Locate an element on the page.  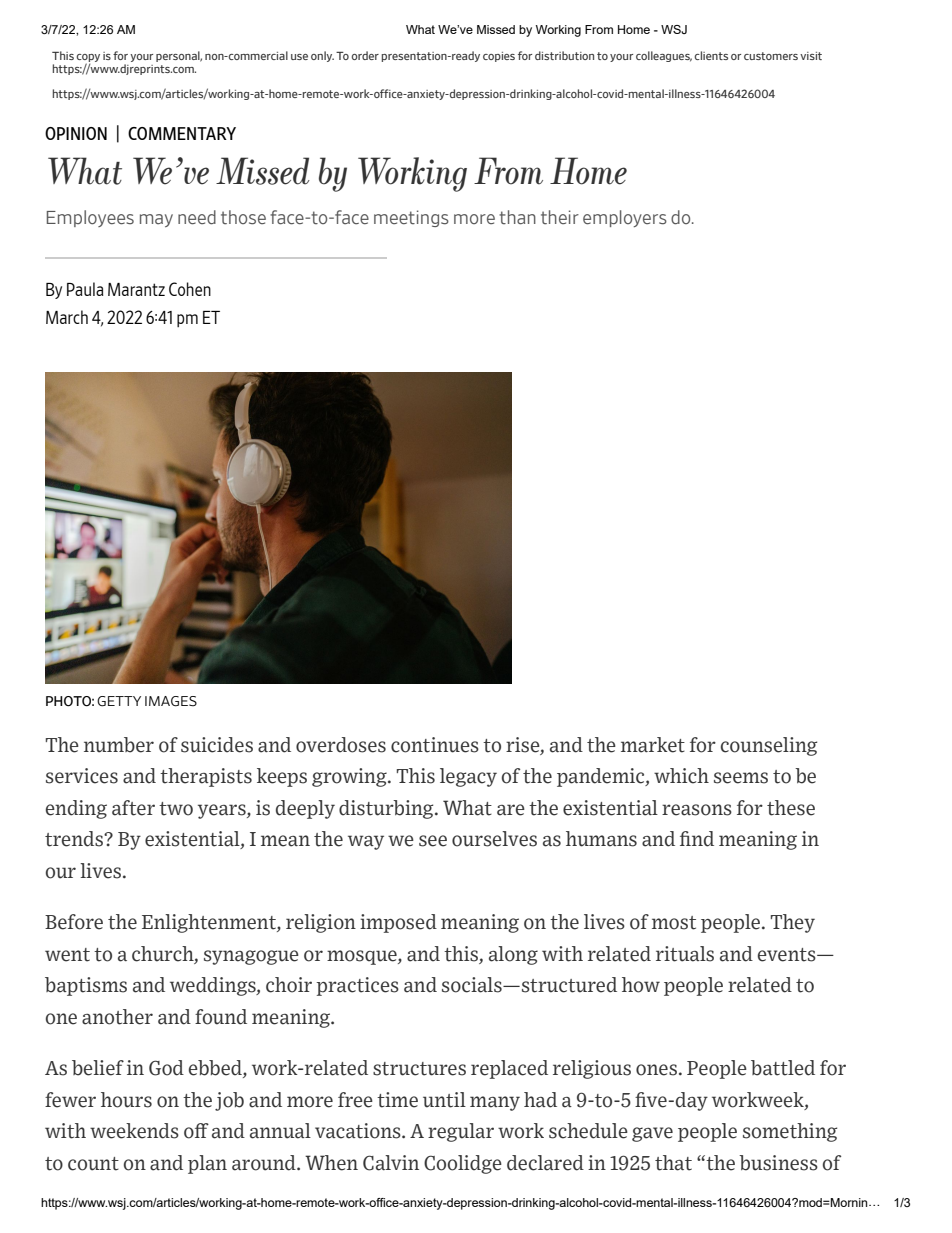
COMMENTARY is located at coordinates (182, 133).
